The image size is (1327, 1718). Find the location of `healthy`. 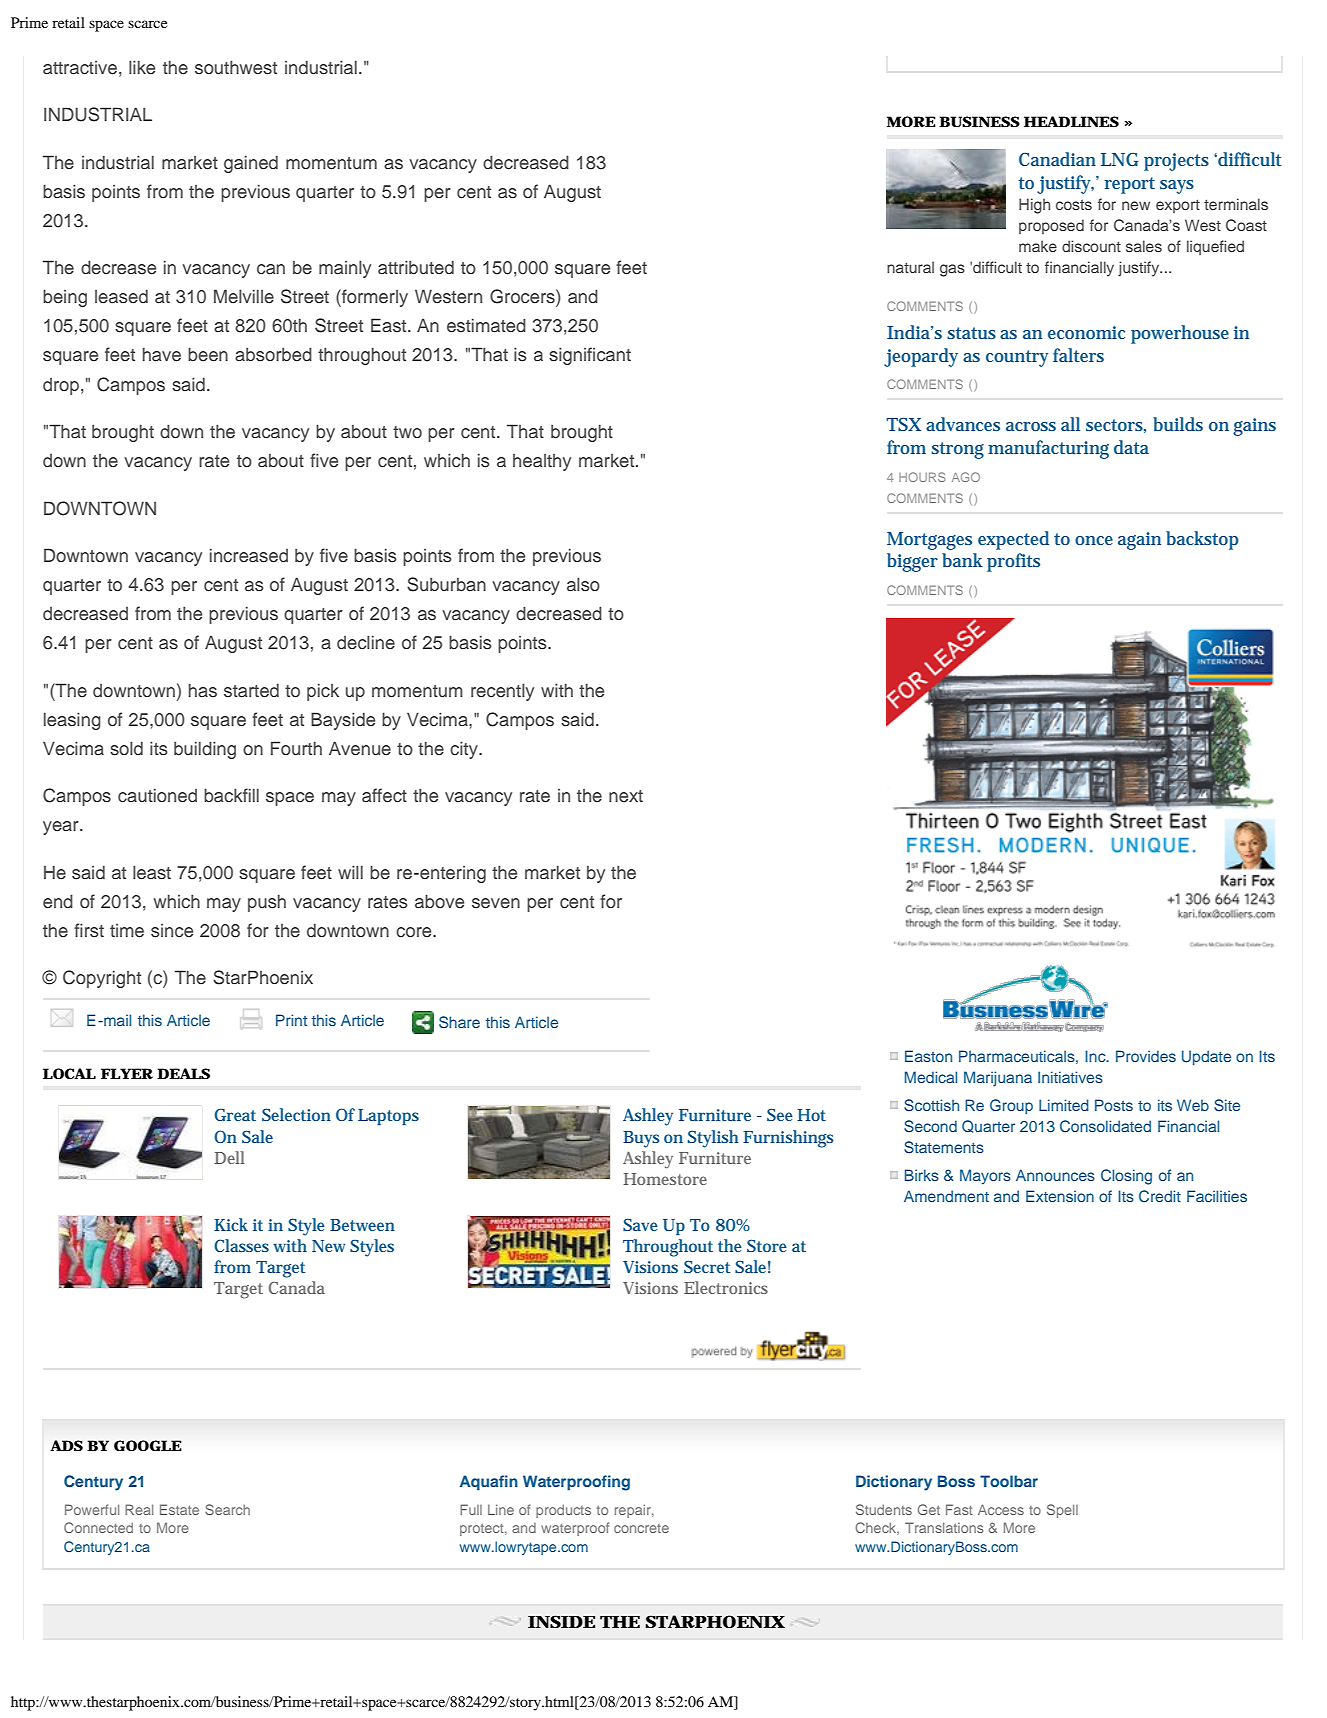

healthy is located at coordinates (542, 462).
